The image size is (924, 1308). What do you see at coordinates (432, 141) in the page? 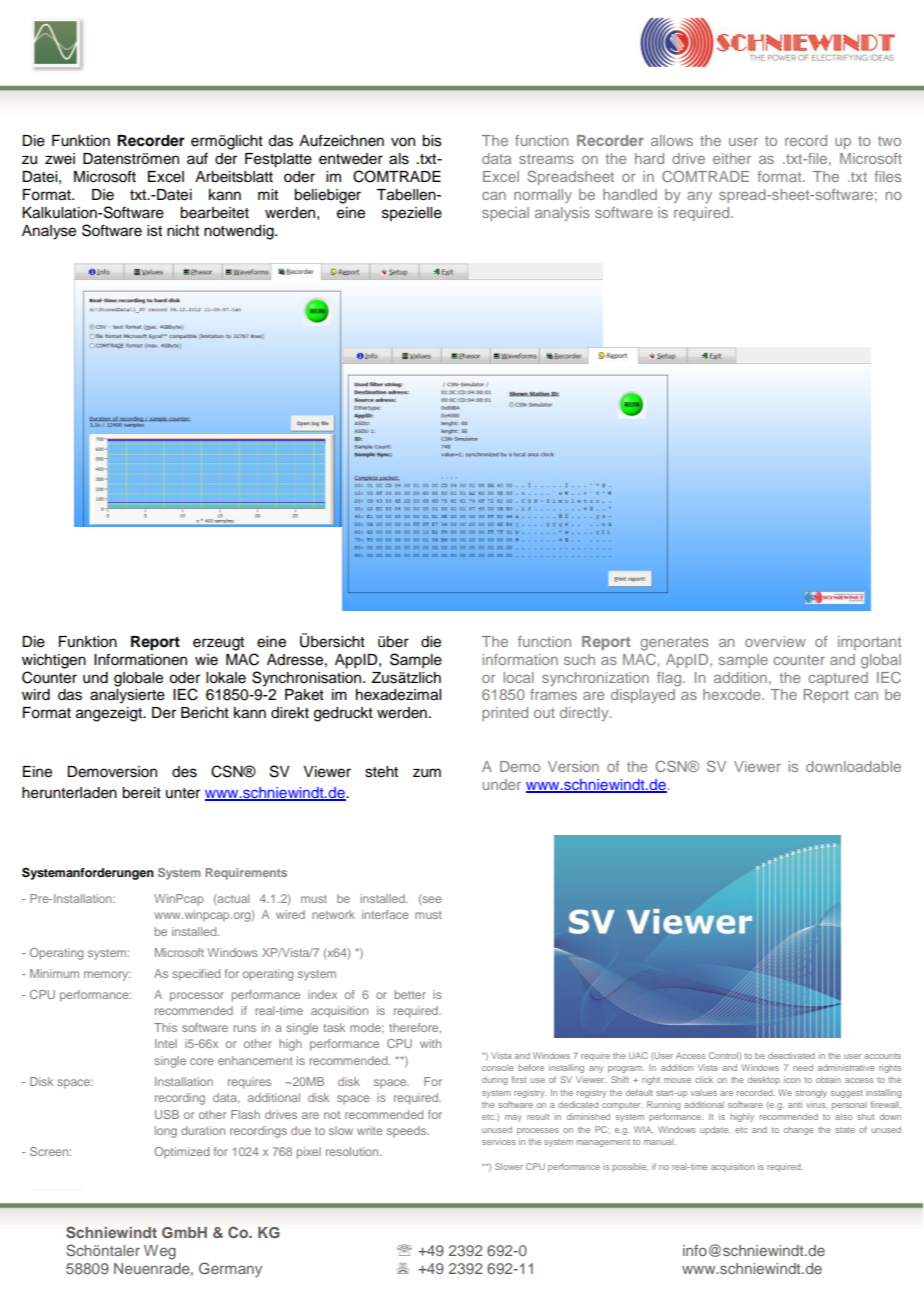
I see `bis` at bounding box center [432, 141].
